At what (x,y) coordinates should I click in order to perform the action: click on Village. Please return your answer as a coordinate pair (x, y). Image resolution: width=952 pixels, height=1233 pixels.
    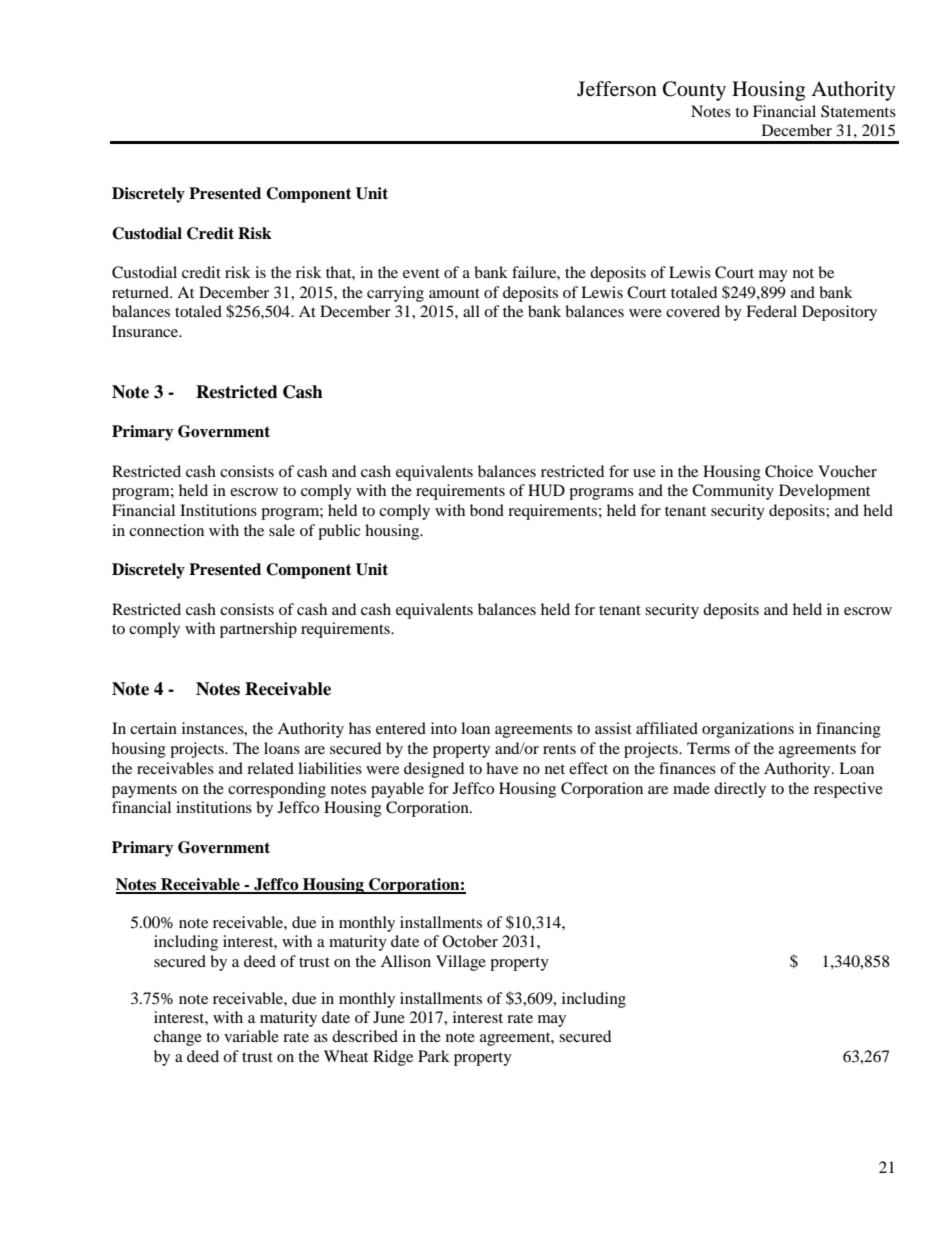
    Looking at the image, I should click on (461, 963).
